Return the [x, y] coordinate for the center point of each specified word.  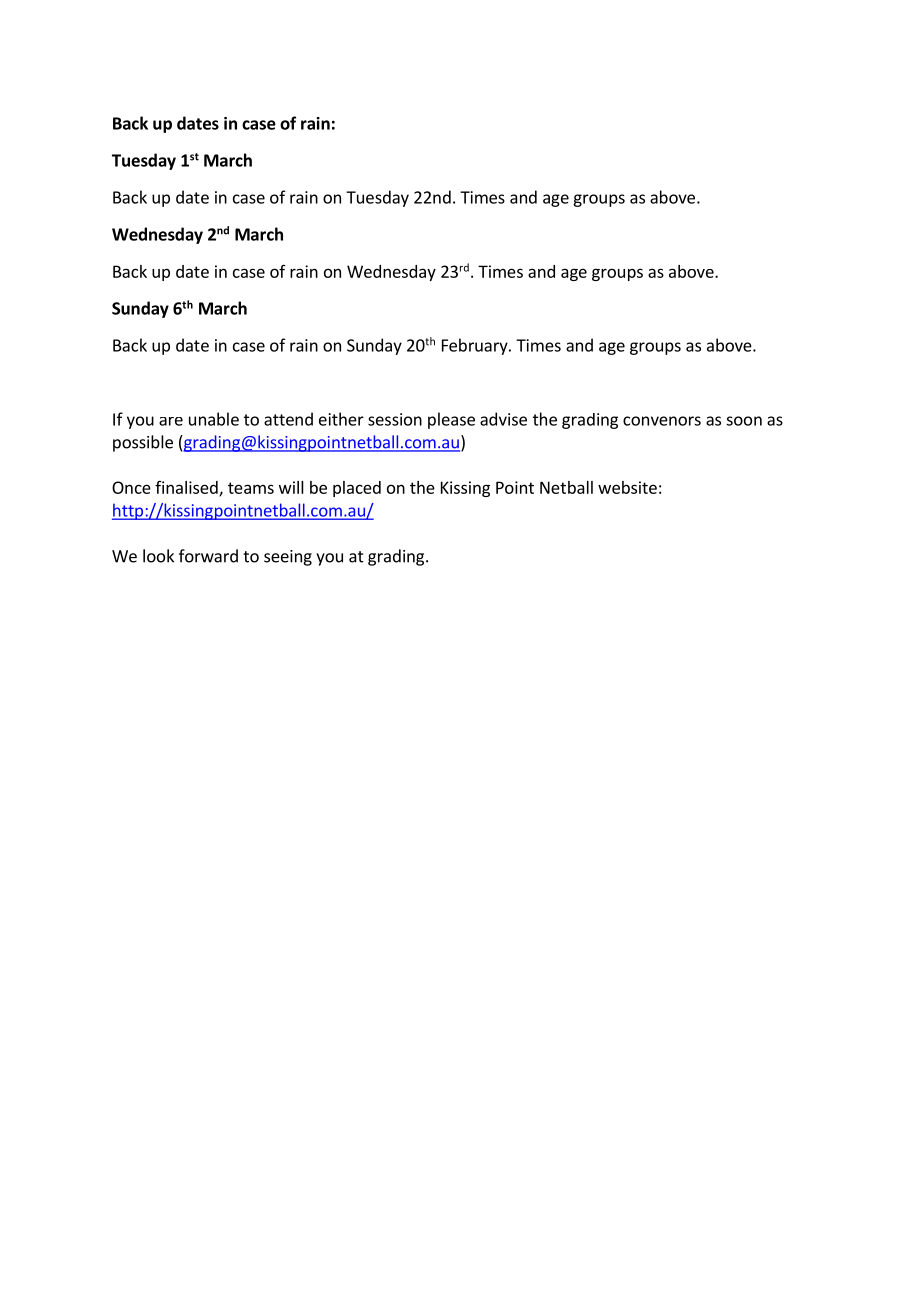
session [395, 419]
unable [214, 419]
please [451, 420]
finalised [187, 488]
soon [744, 421]
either [341, 419]
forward [208, 556]
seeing [288, 558]
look [158, 556]
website [627, 487]
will [291, 487]
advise [503, 419]
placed [357, 489]
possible [143, 443]
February [476, 346]
